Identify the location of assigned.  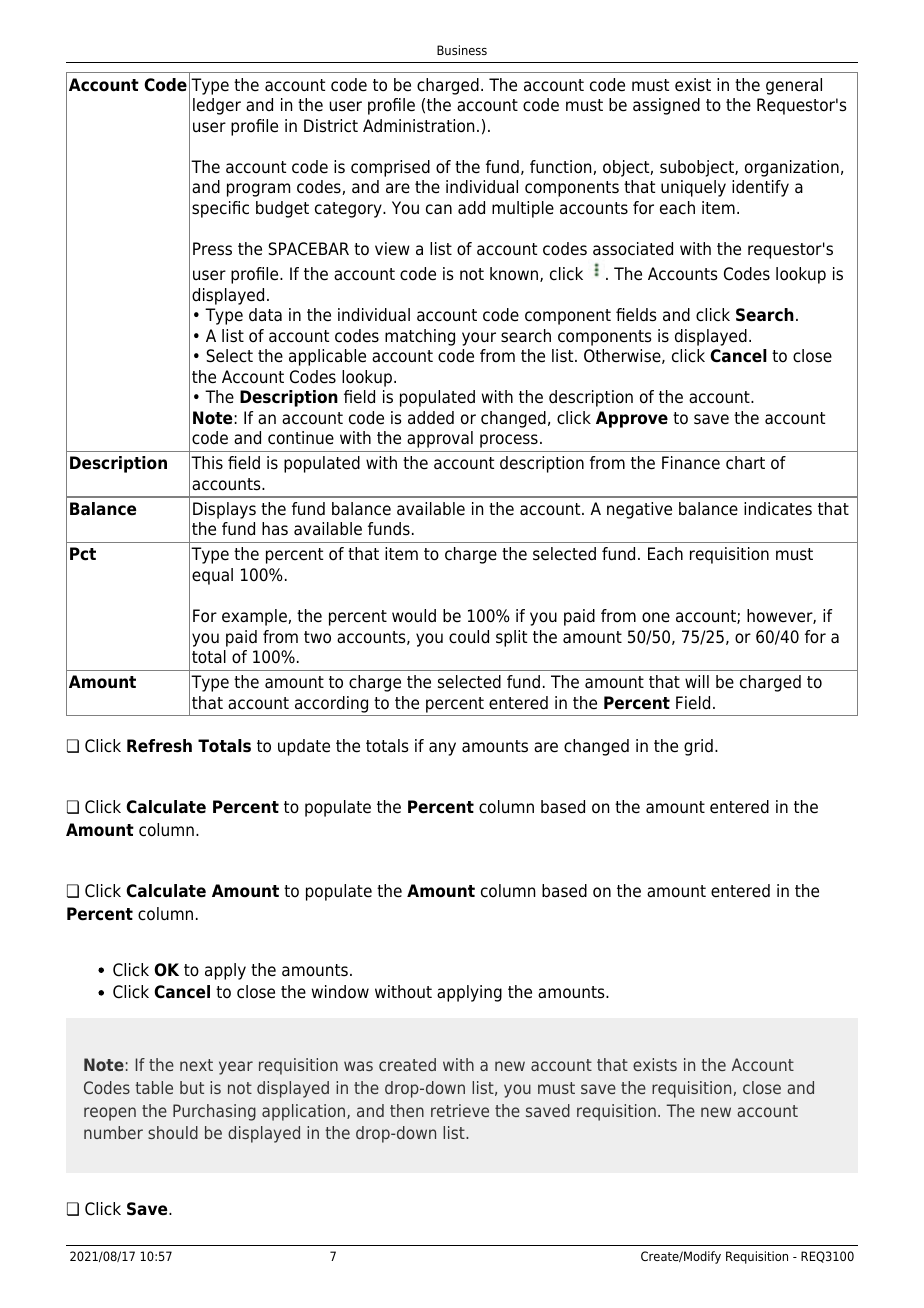
(666, 106).
